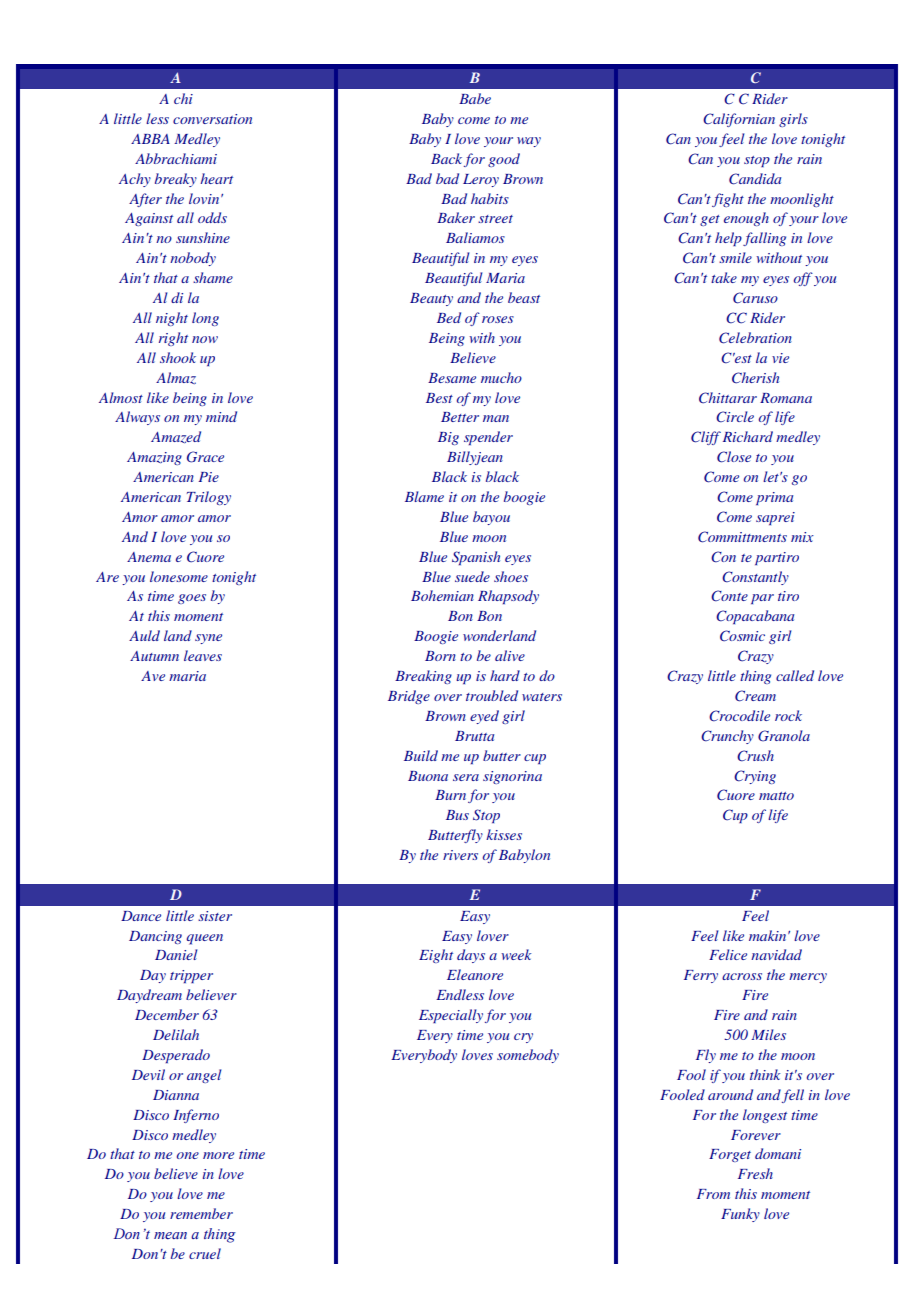  What do you see at coordinates (446, 158) in the screenshot?
I see `Back` at bounding box center [446, 158].
